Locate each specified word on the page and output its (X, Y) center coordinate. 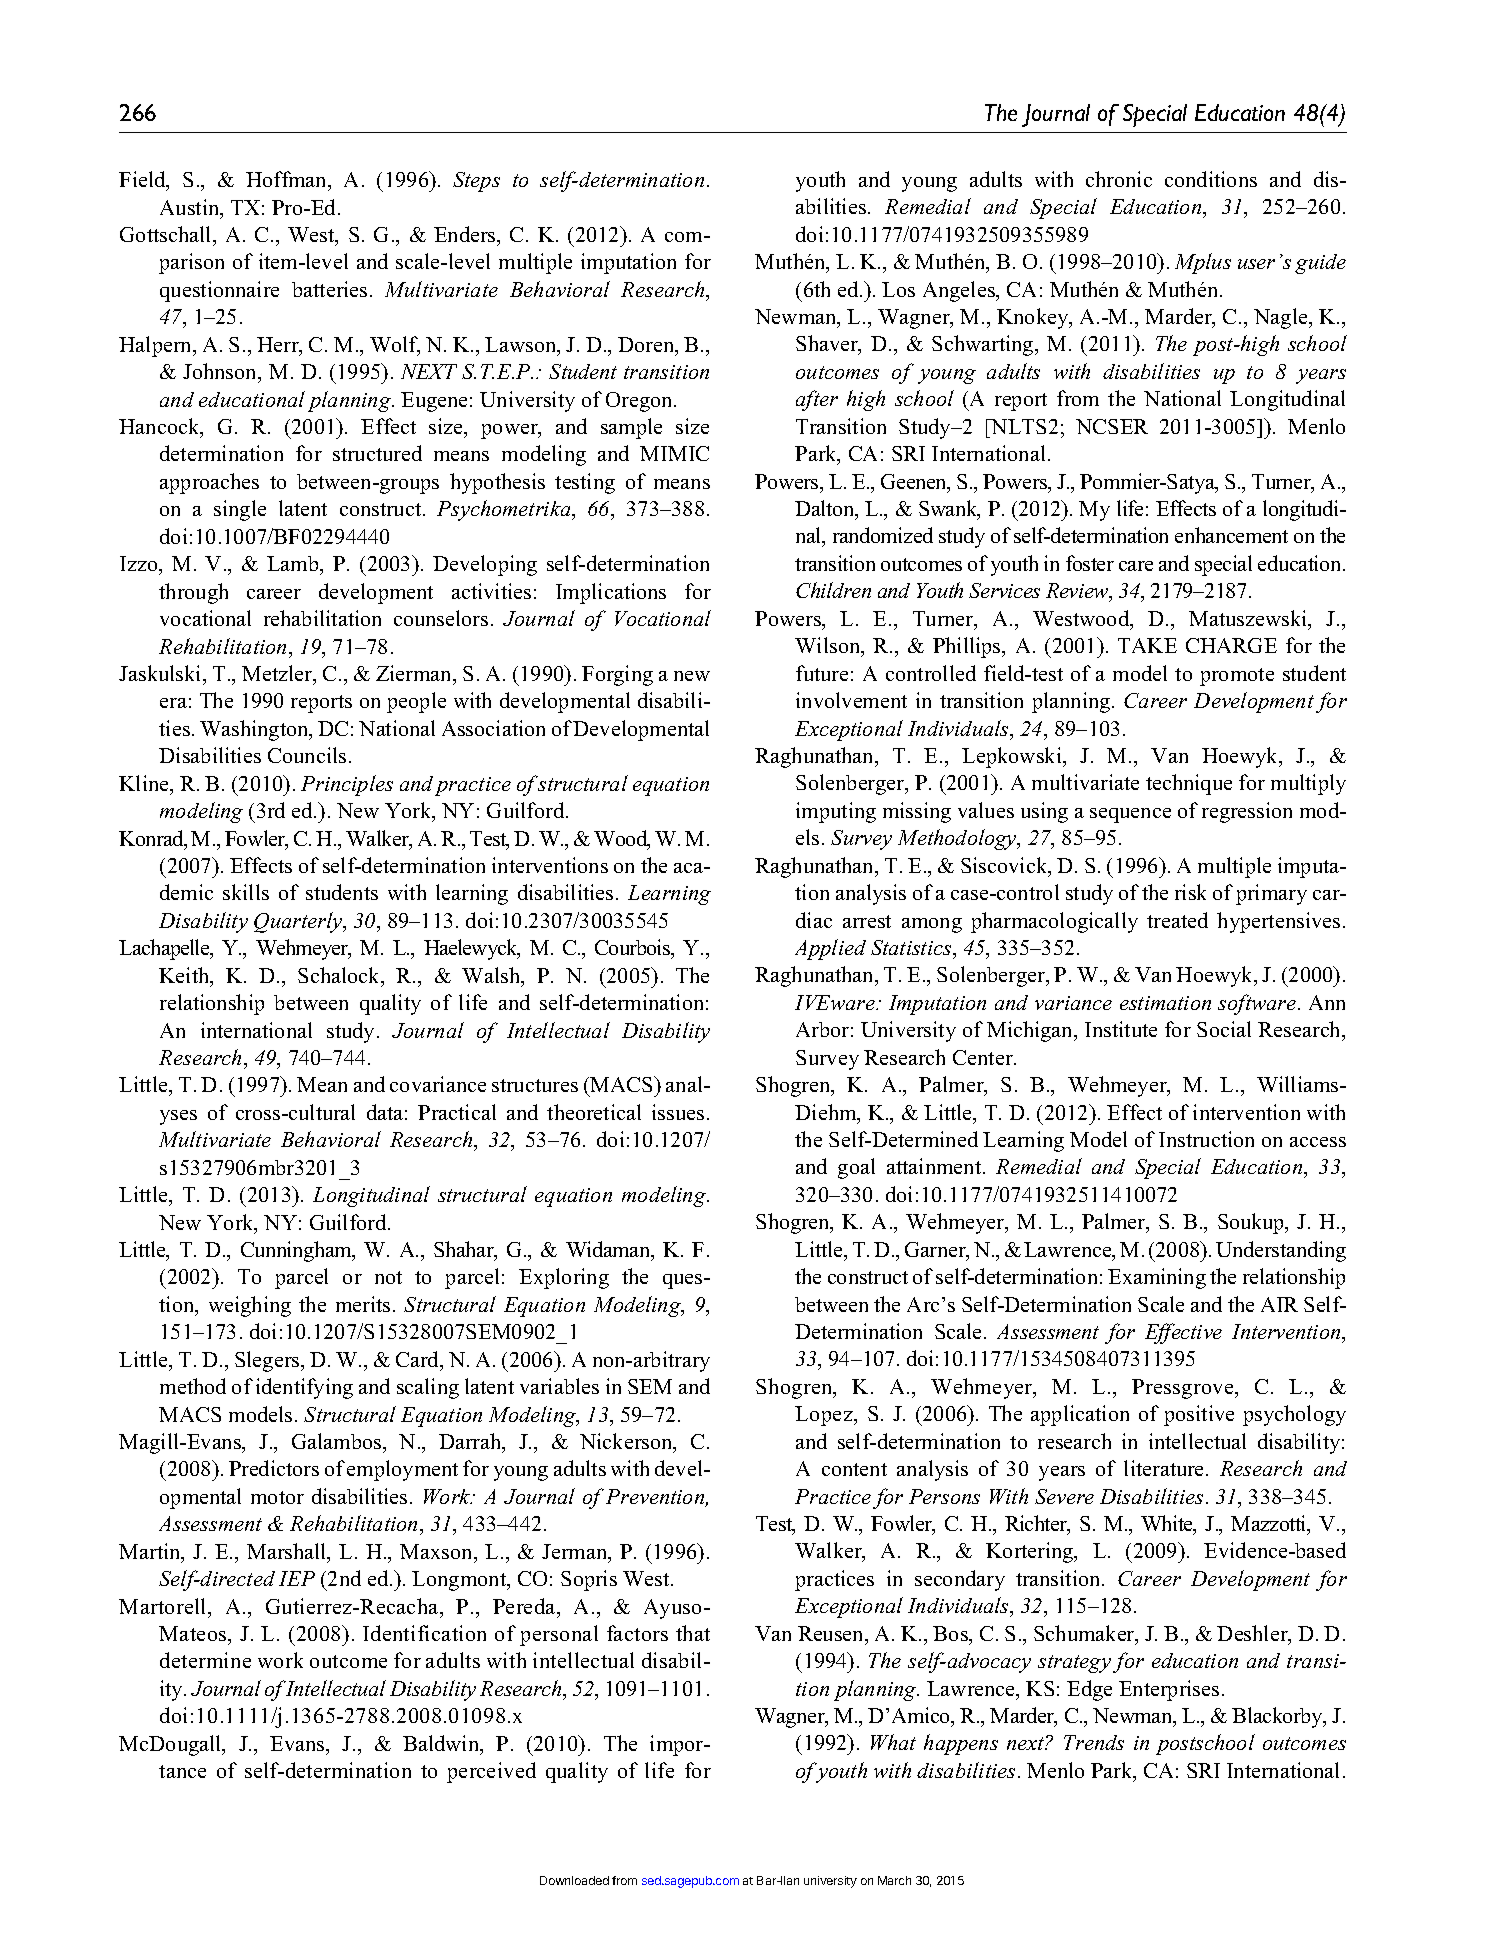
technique (1189, 784)
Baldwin (442, 1744)
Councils (307, 755)
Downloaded (574, 1880)
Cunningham (297, 1251)
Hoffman (288, 180)
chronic (1119, 179)
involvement (851, 700)
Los (898, 289)
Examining (1157, 1278)
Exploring (564, 1278)
